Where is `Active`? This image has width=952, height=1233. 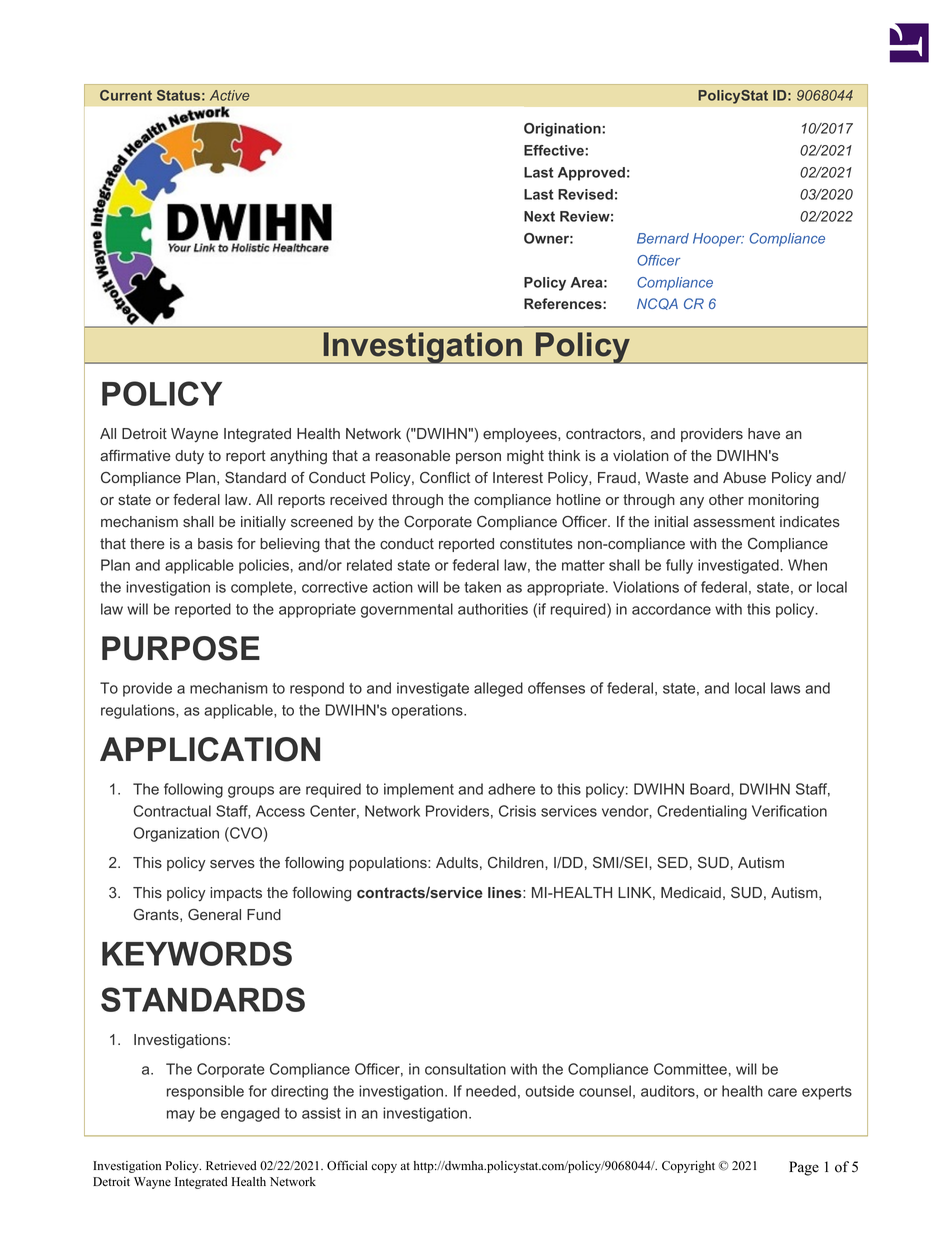 Active is located at coordinates (229, 95).
